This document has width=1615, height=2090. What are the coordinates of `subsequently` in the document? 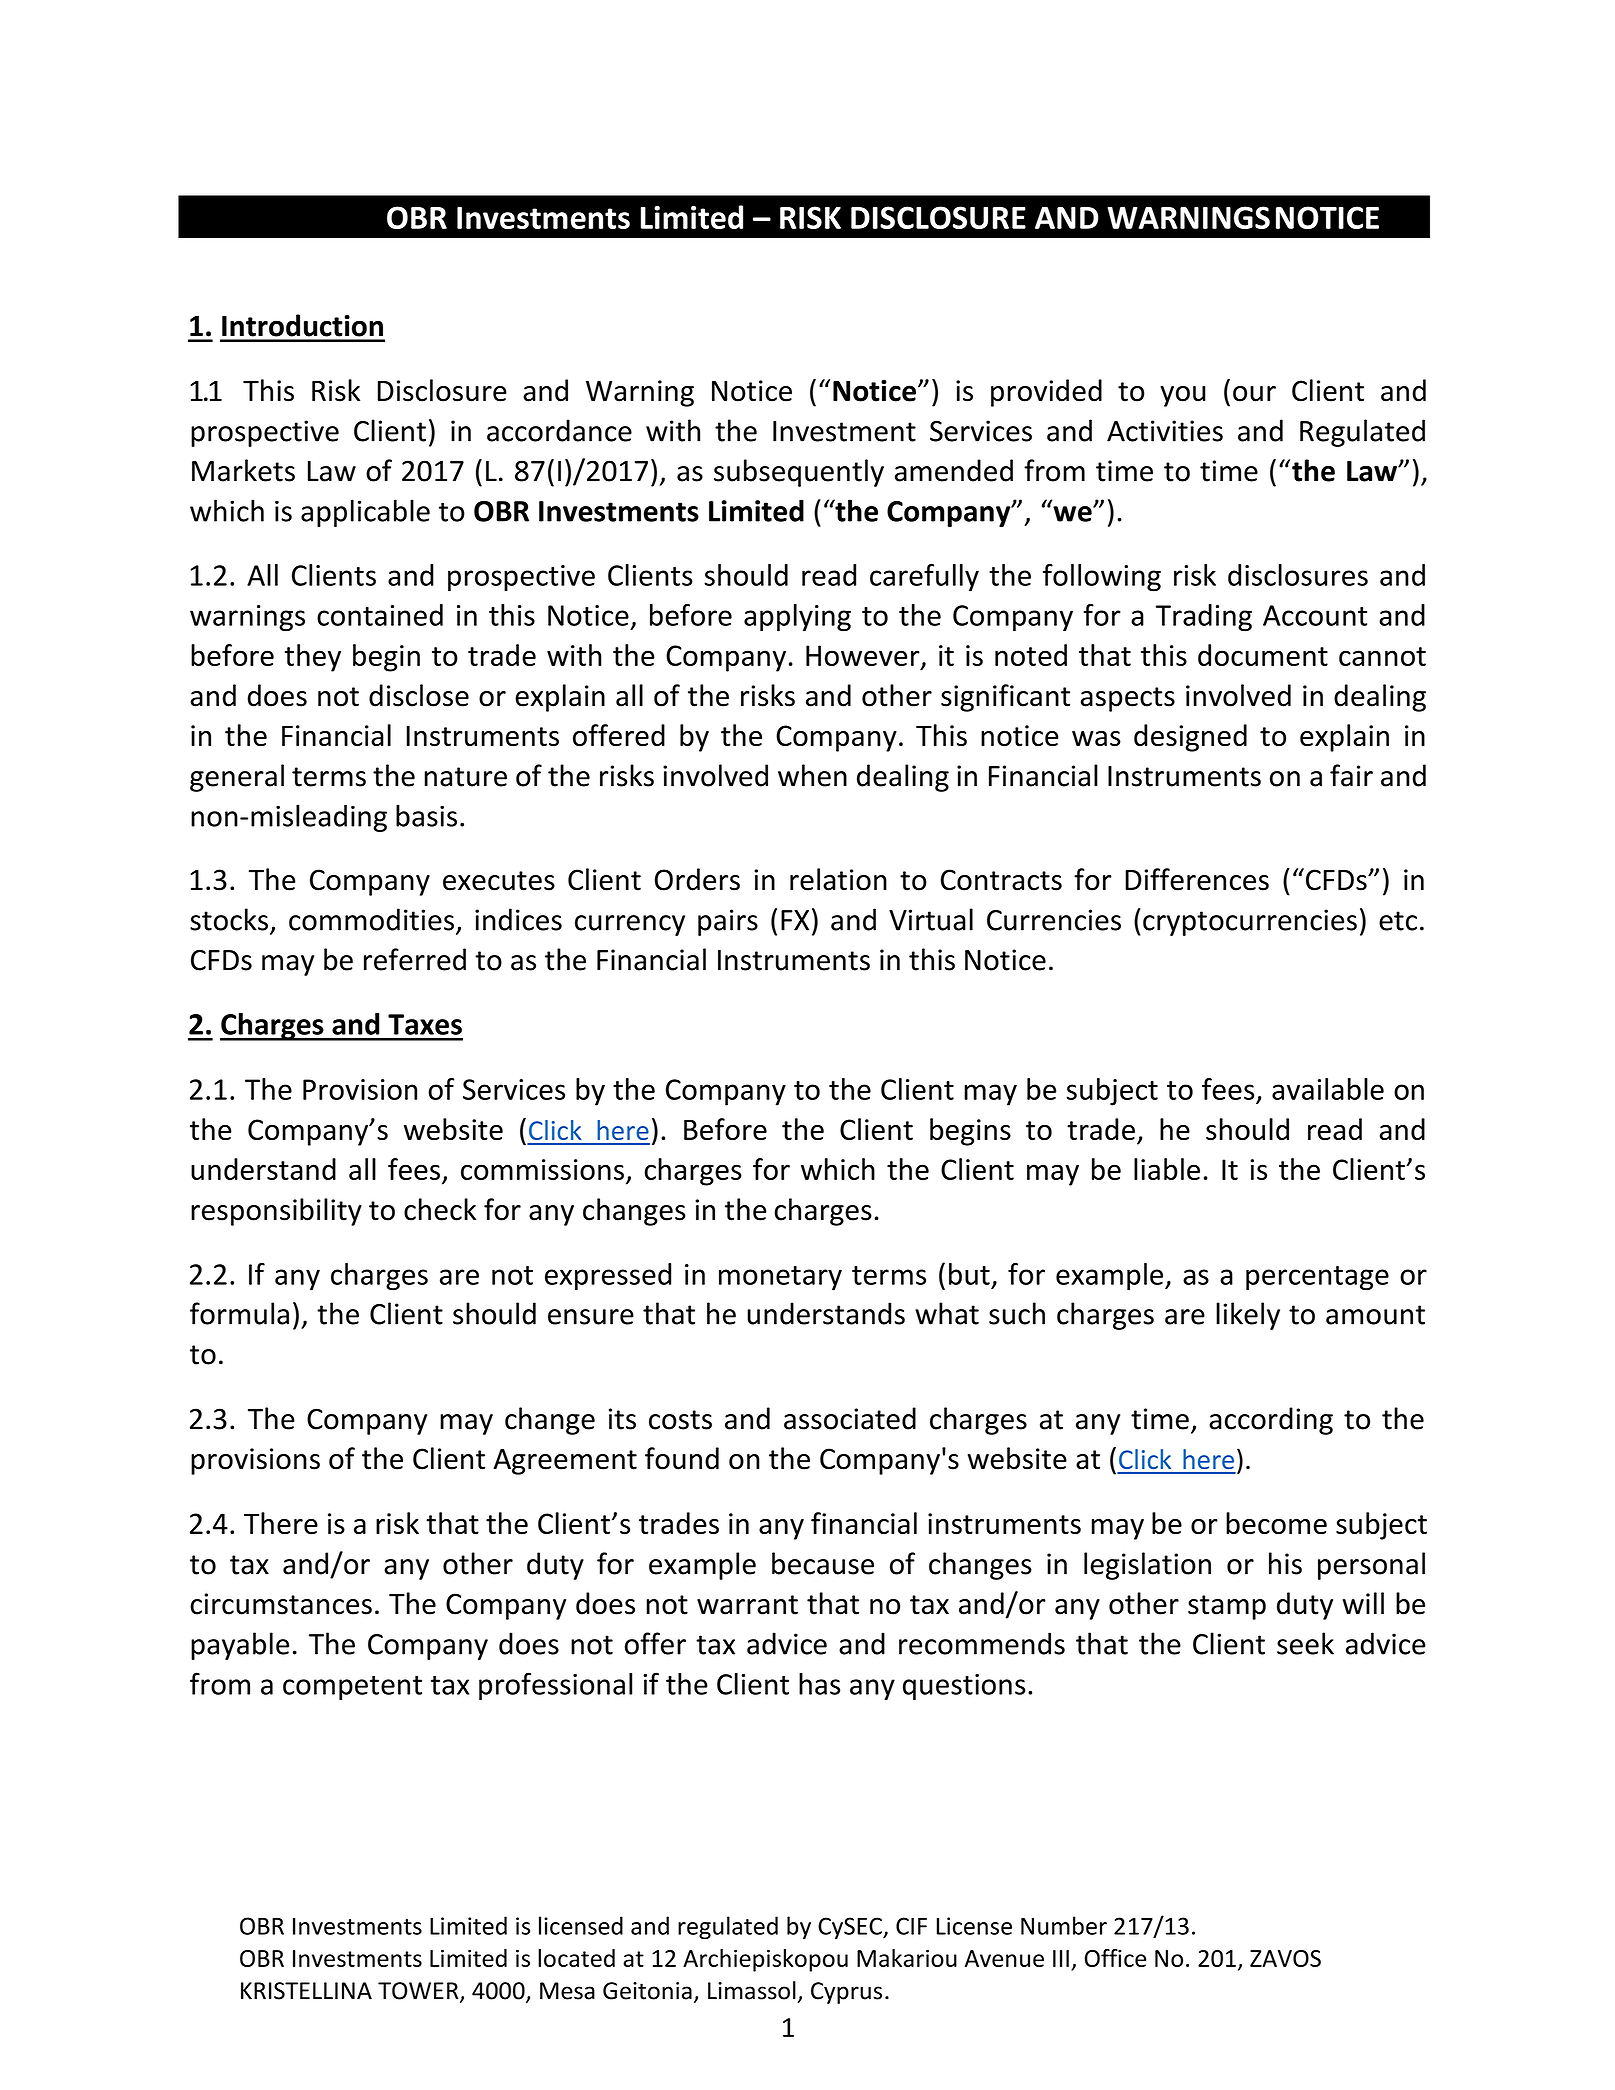 It's located at (799, 473).
